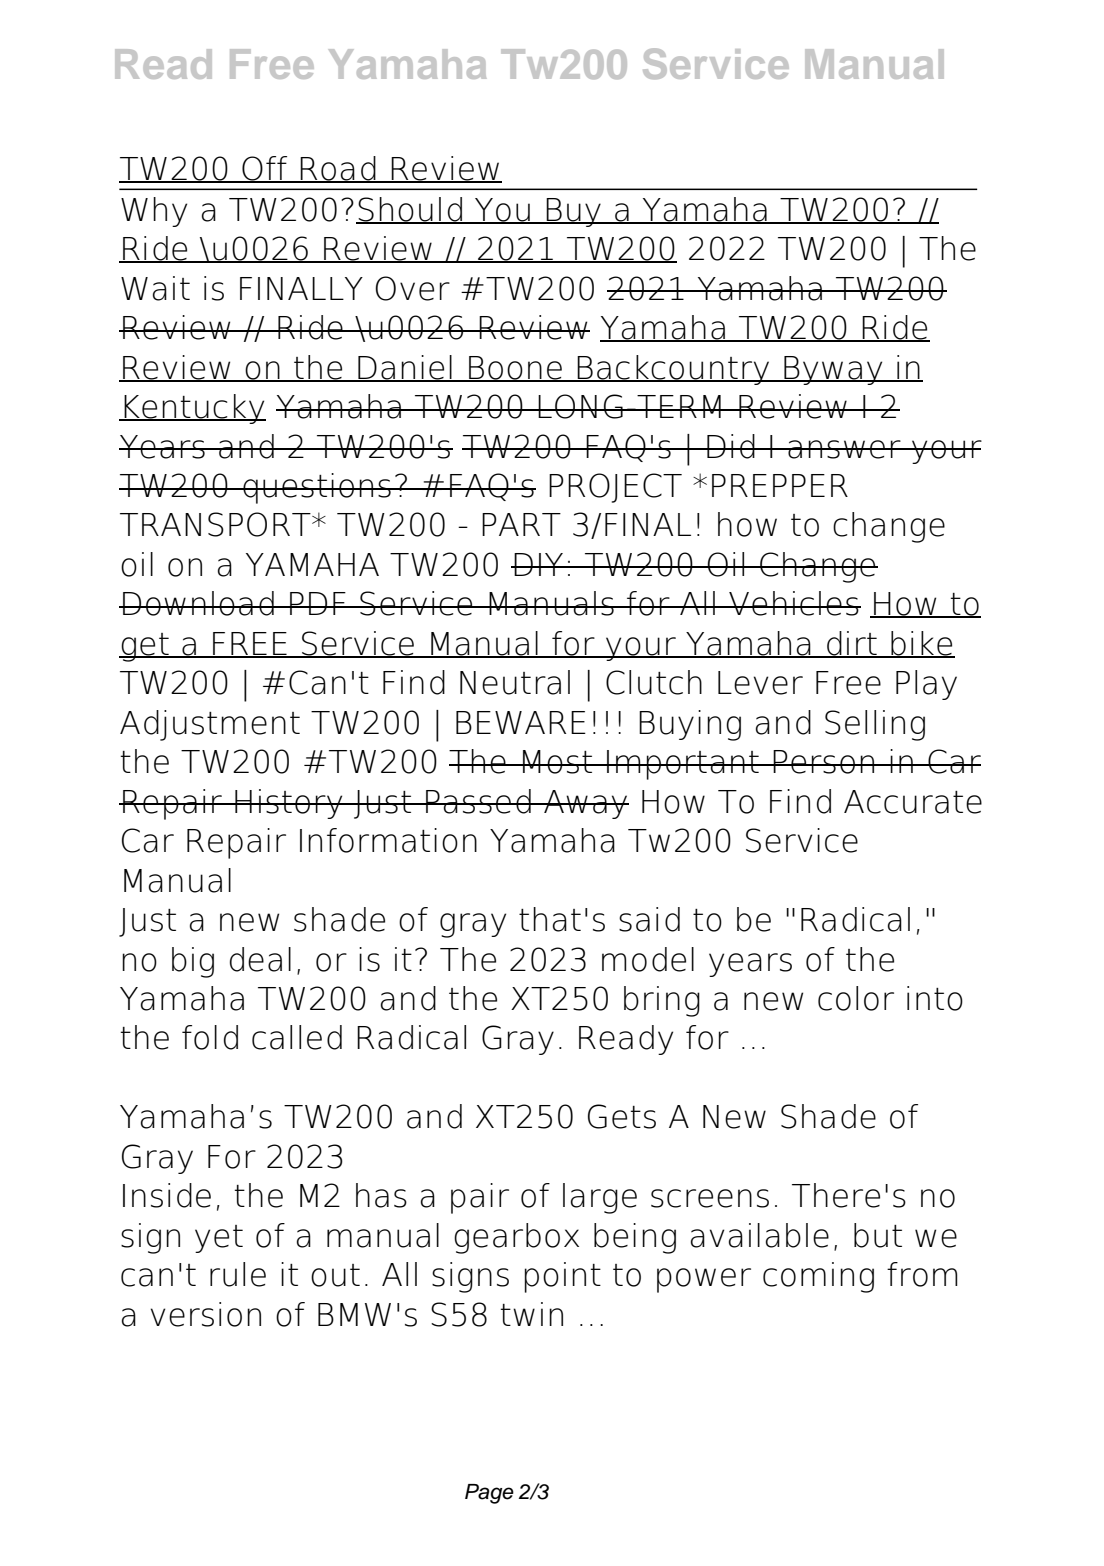  I want to click on dirt, so click(852, 644).
